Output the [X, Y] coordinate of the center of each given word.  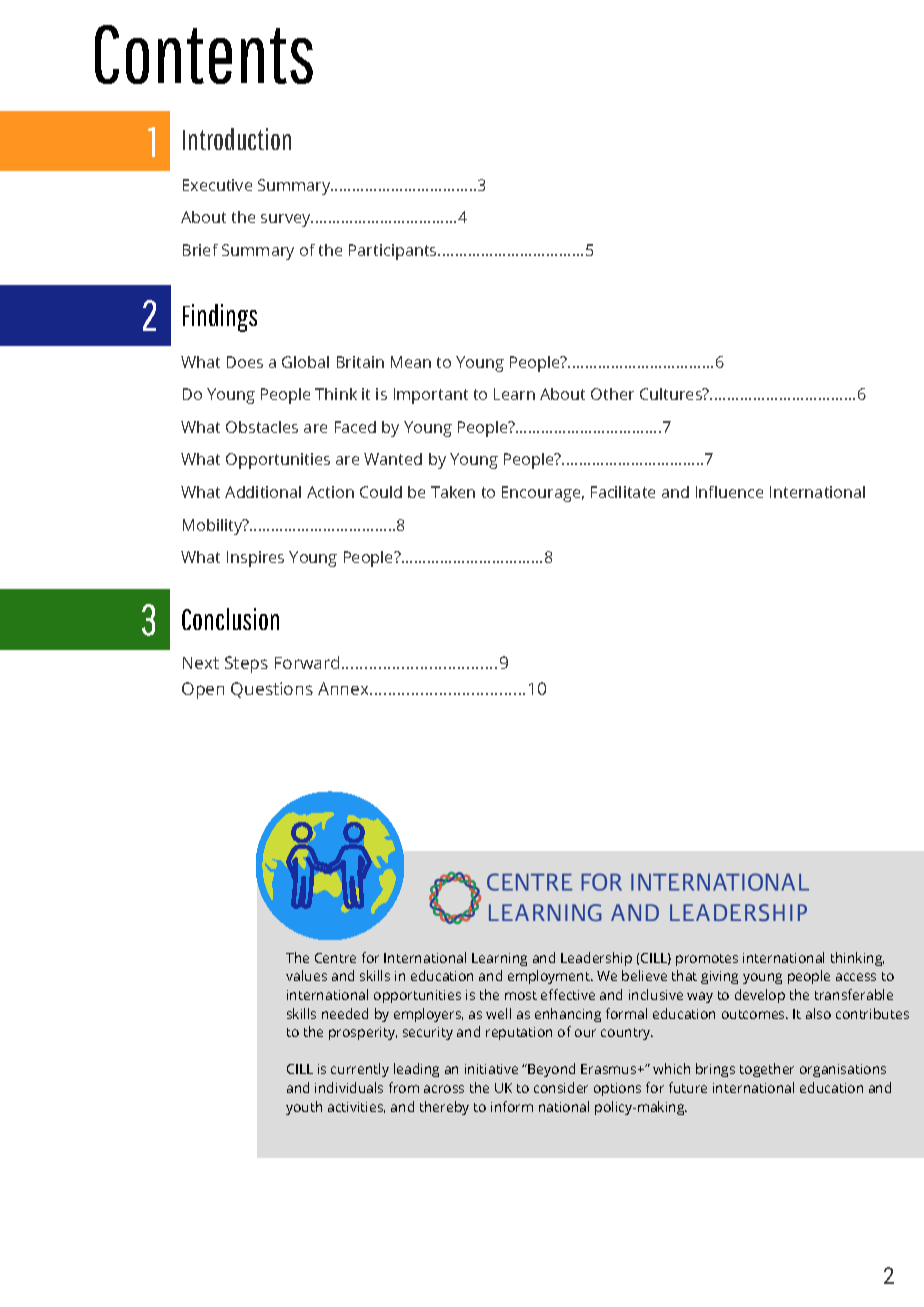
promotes [707, 960]
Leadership [596, 959]
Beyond [551, 1070]
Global [305, 362]
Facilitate [623, 492]
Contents [204, 54]
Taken [453, 492]
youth [304, 1108]
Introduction [237, 139]
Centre [335, 958]
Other [612, 394]
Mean [411, 362]
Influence [729, 492]
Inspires [255, 559]
